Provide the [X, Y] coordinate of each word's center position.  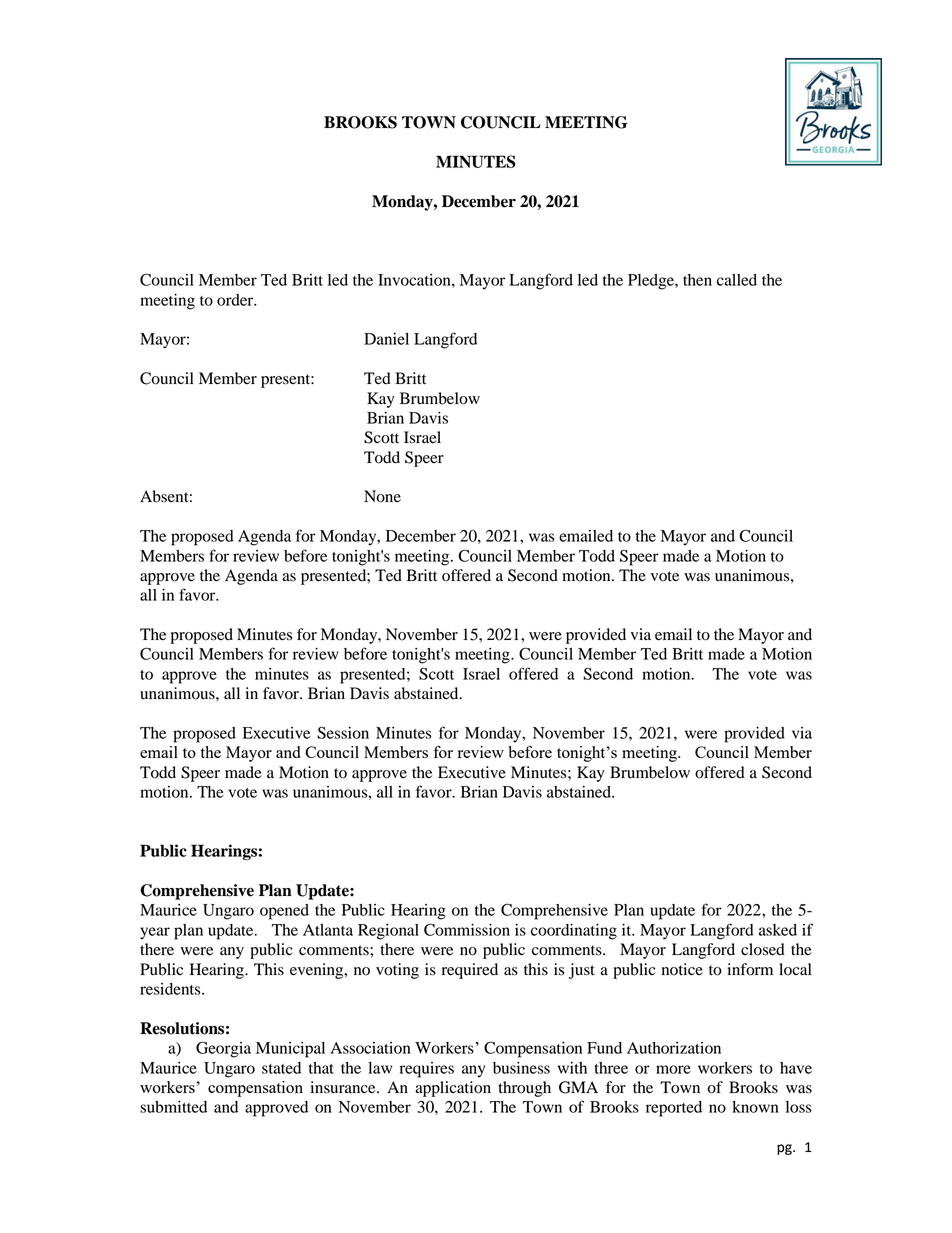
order [236, 300]
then [697, 280]
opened [284, 912]
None [382, 496]
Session [343, 732]
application [453, 1089]
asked [778, 930]
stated [281, 1068]
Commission [467, 929]
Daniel [386, 339]
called [737, 280]
